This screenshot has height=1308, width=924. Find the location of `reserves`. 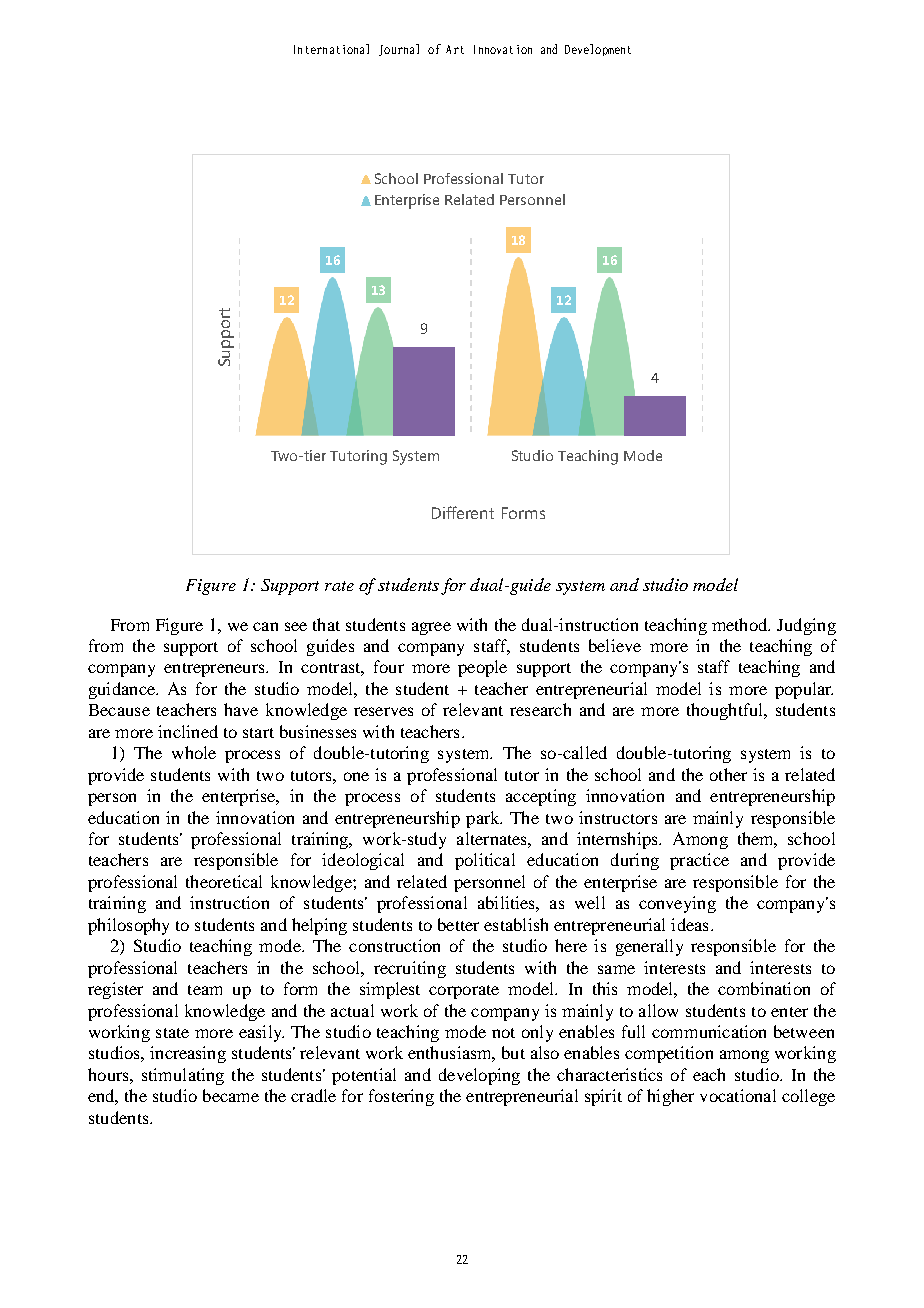

reserves is located at coordinates (383, 711).
